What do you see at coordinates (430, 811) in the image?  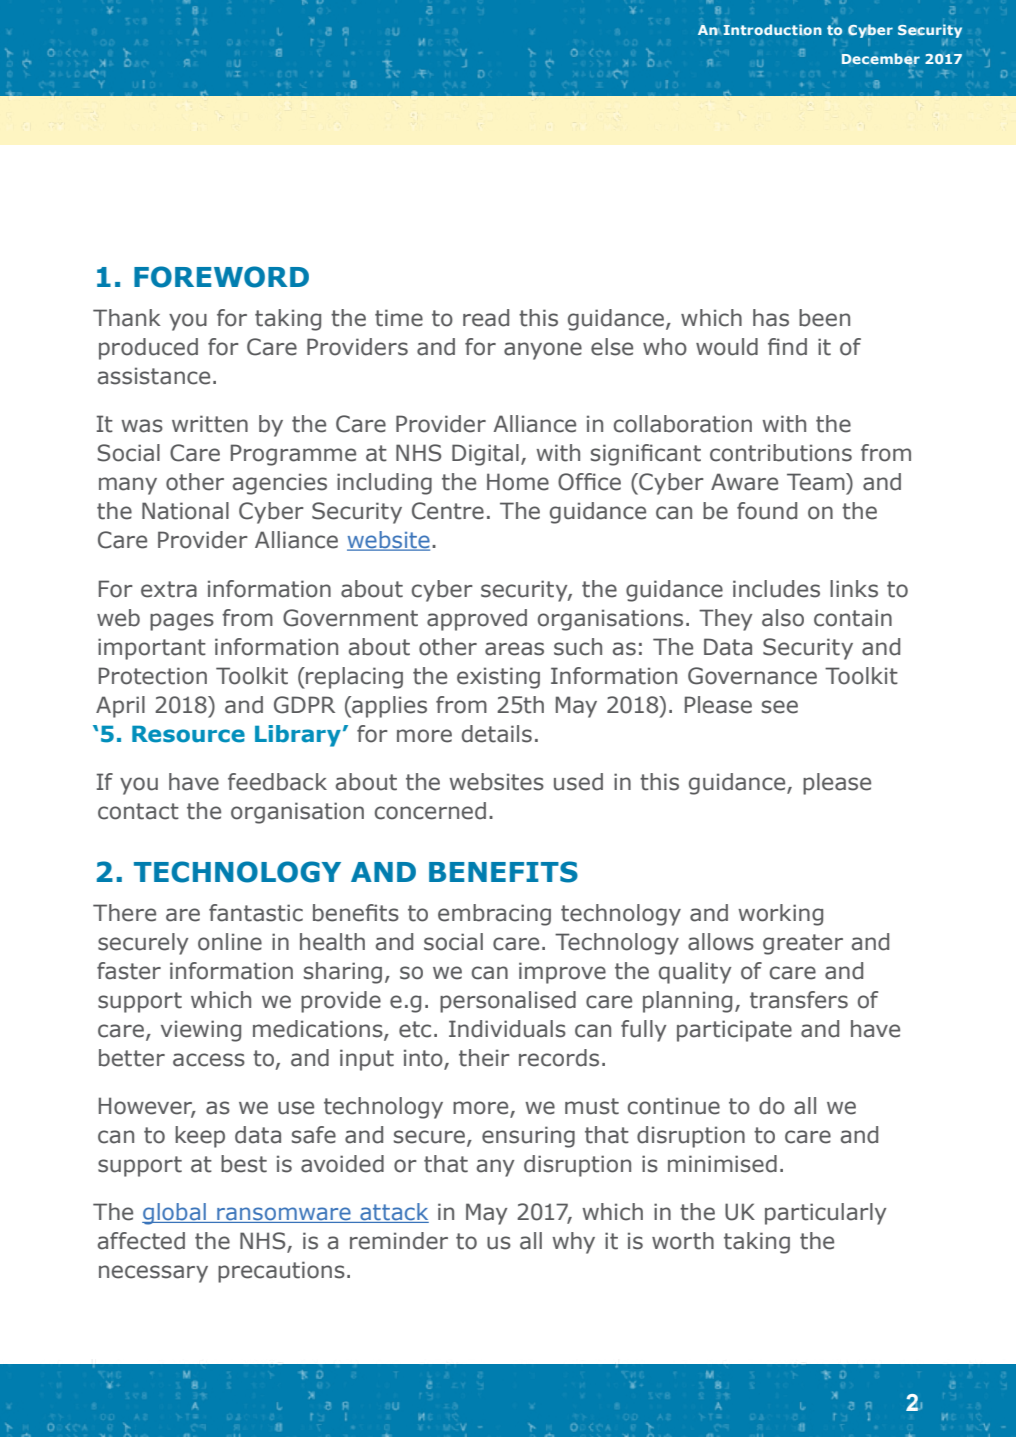 I see `concerned` at bounding box center [430, 811].
